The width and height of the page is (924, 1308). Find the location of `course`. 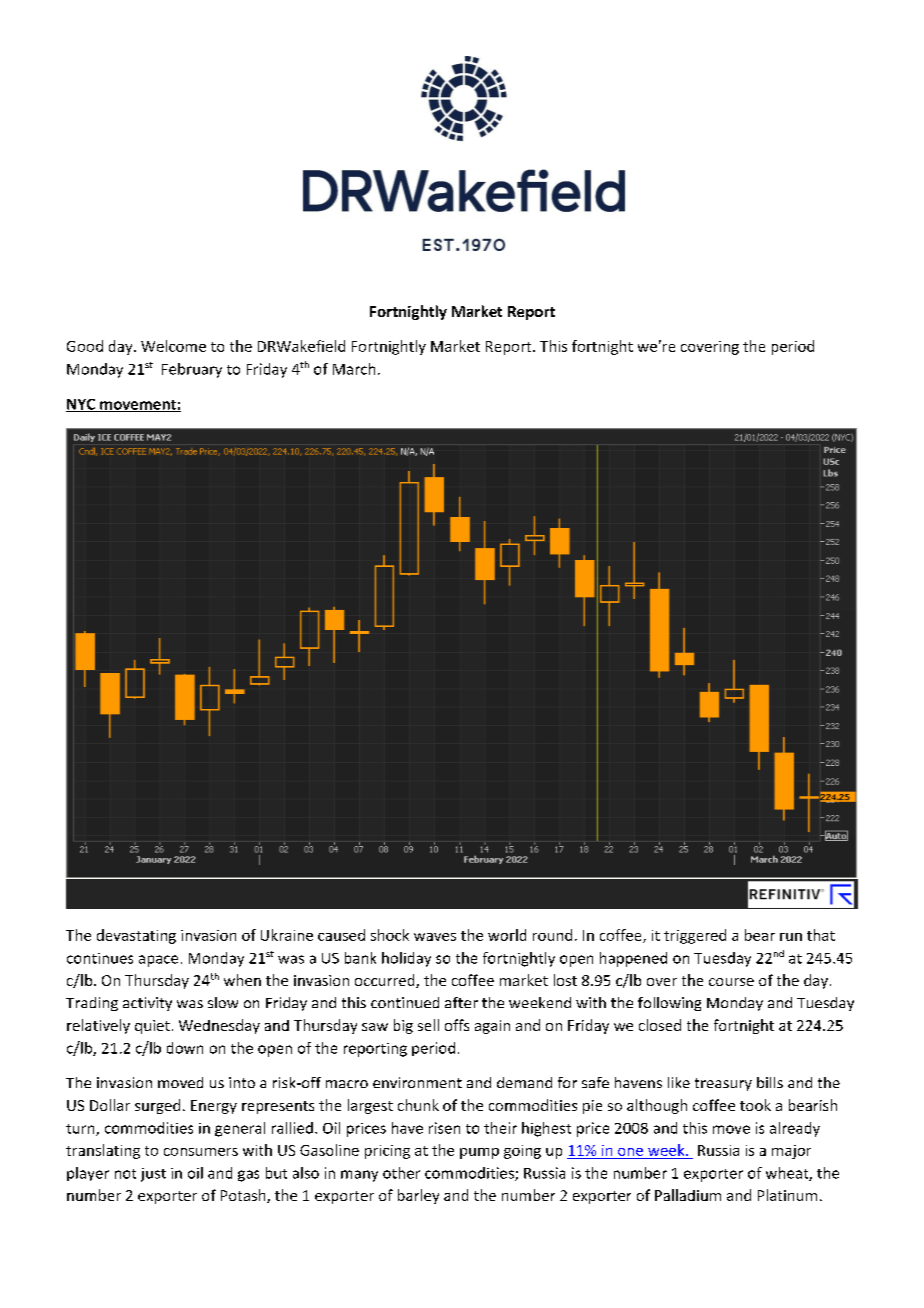

course is located at coordinates (731, 982).
